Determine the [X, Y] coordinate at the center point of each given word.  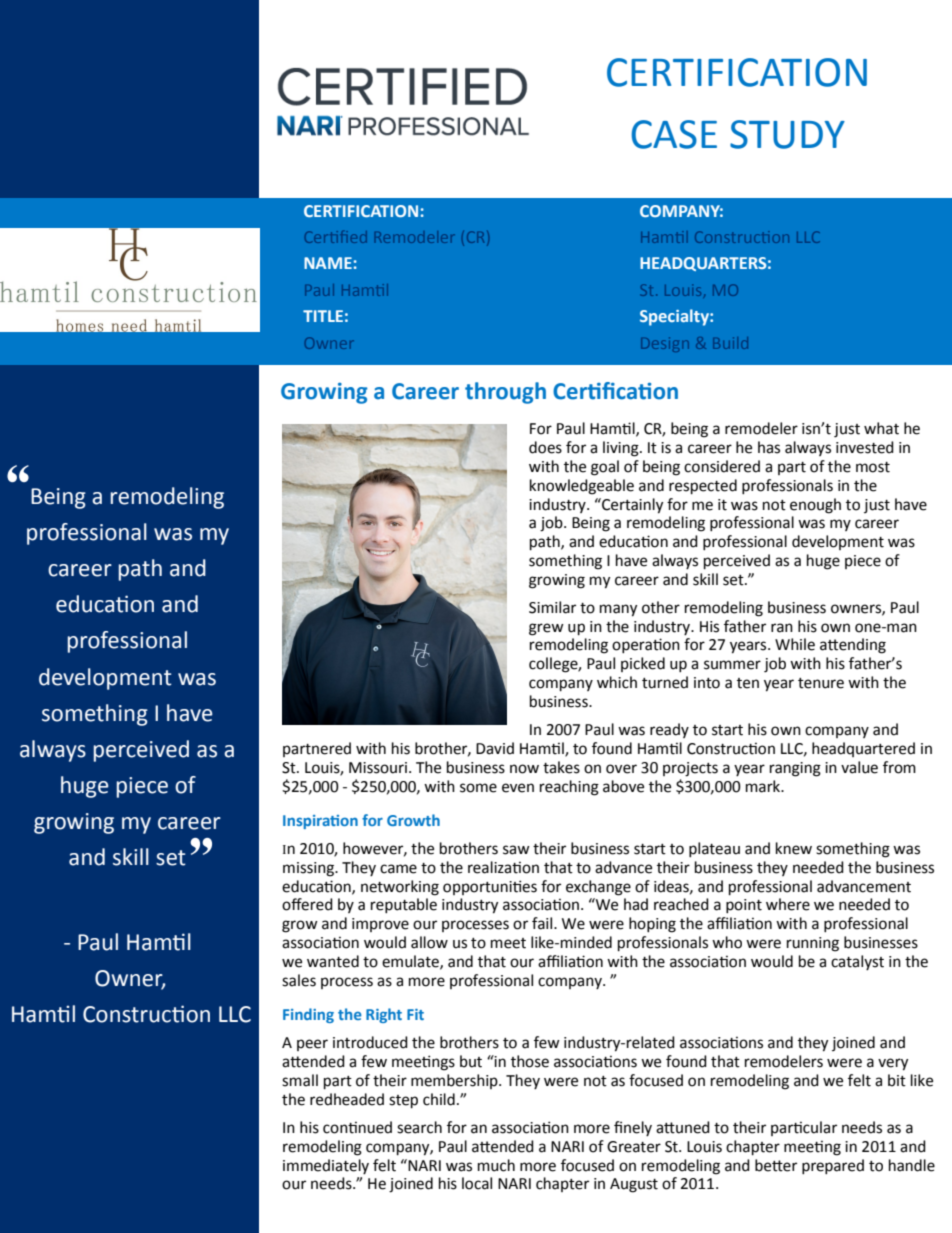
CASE [674, 134]
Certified [336, 237]
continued [357, 1127]
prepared [833, 1166]
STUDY [787, 134]
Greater [634, 1147]
